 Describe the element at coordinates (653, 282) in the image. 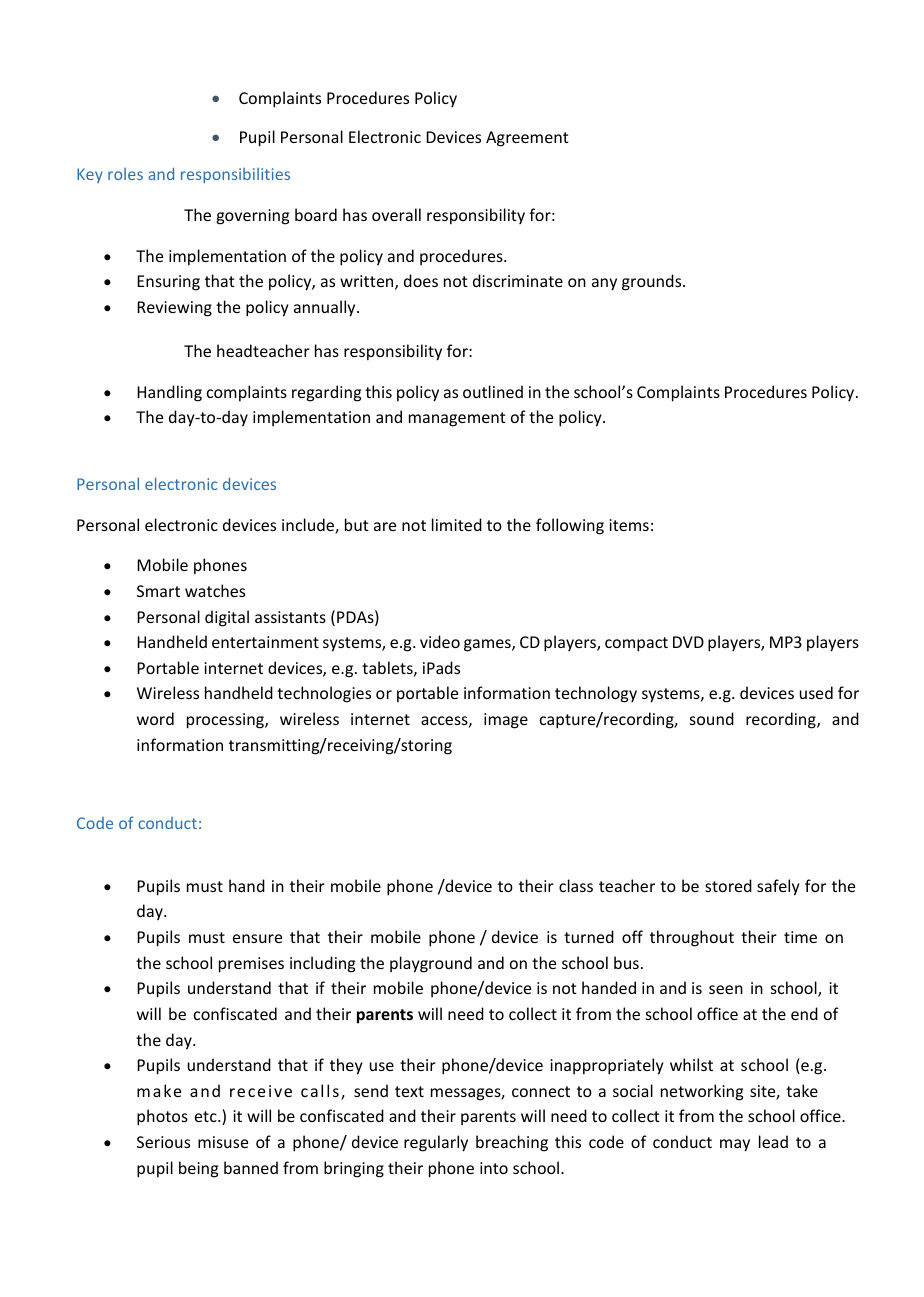

I see `grounds` at that location.
